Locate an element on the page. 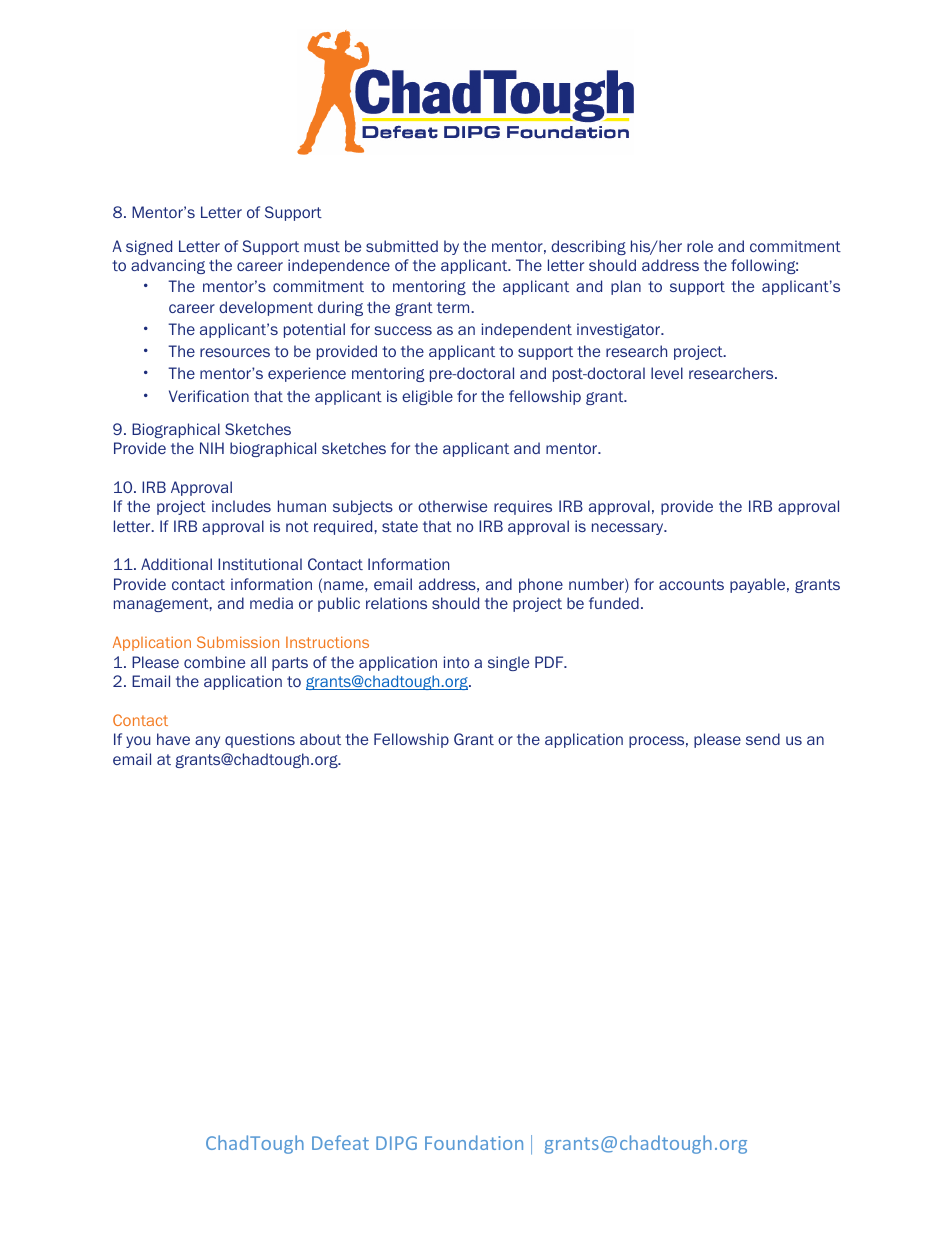  Additional is located at coordinates (176, 564).
